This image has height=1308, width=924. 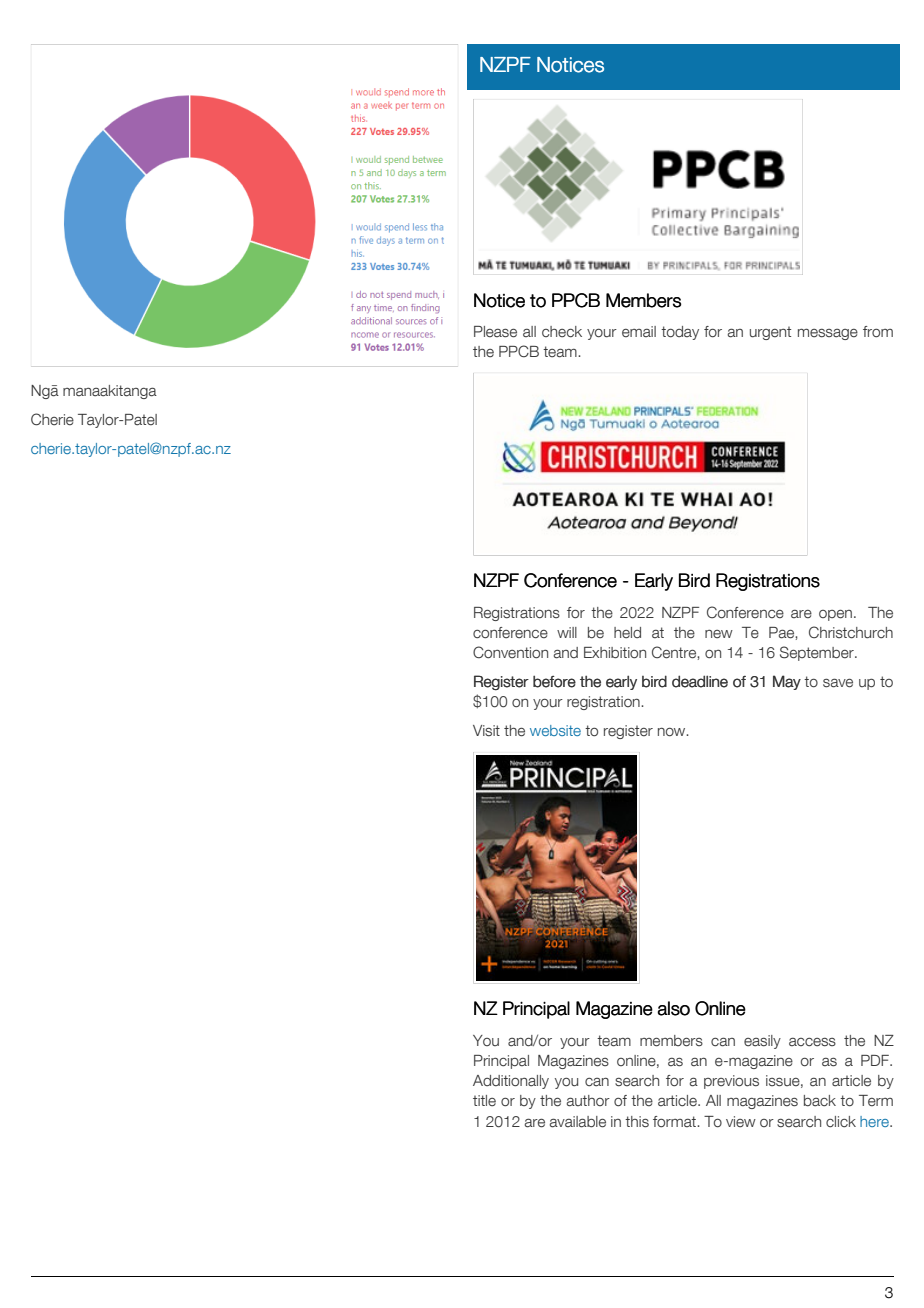 I want to click on back, so click(x=820, y=1101).
